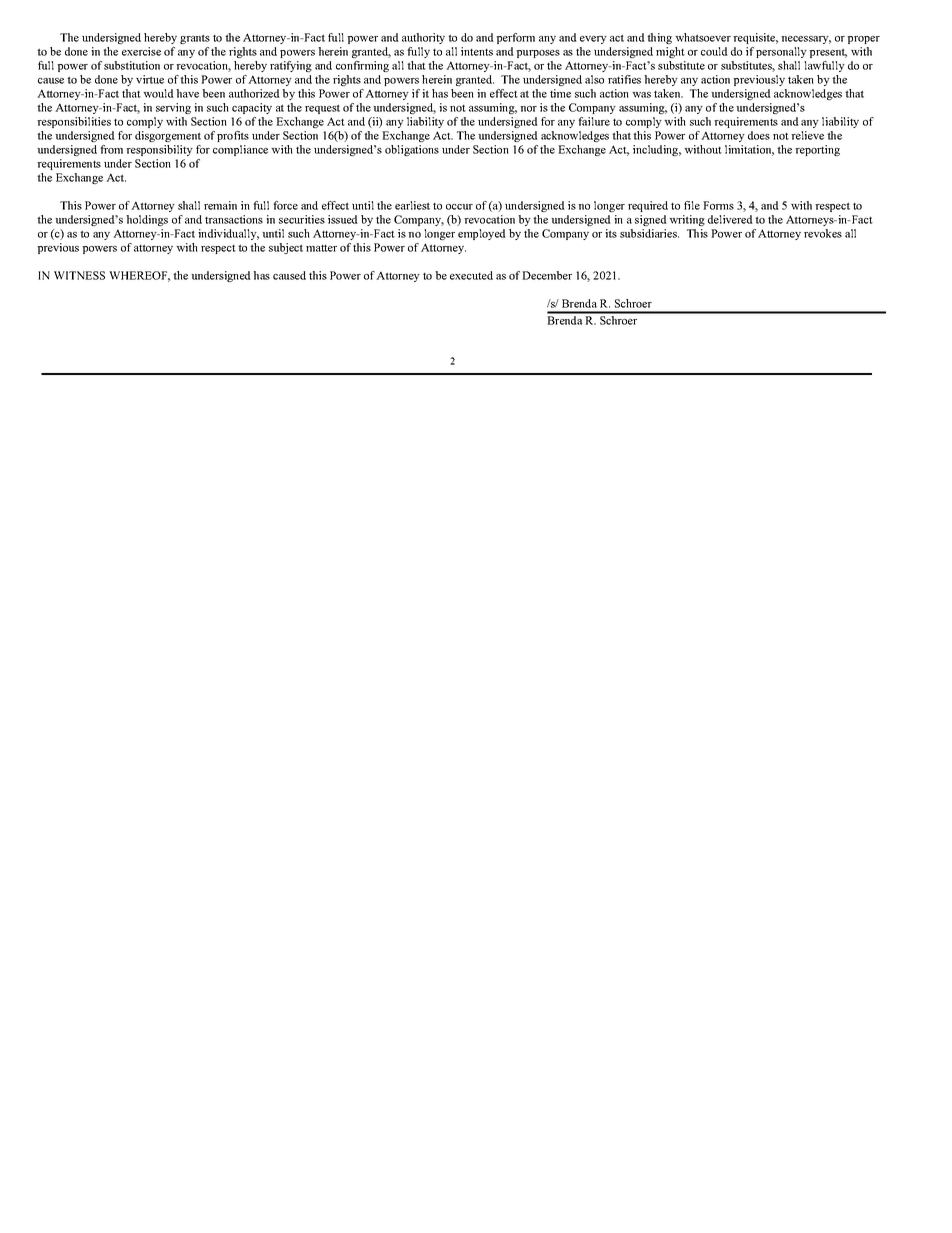 This page has height=1233, width=952. I want to click on grants, so click(195, 39).
